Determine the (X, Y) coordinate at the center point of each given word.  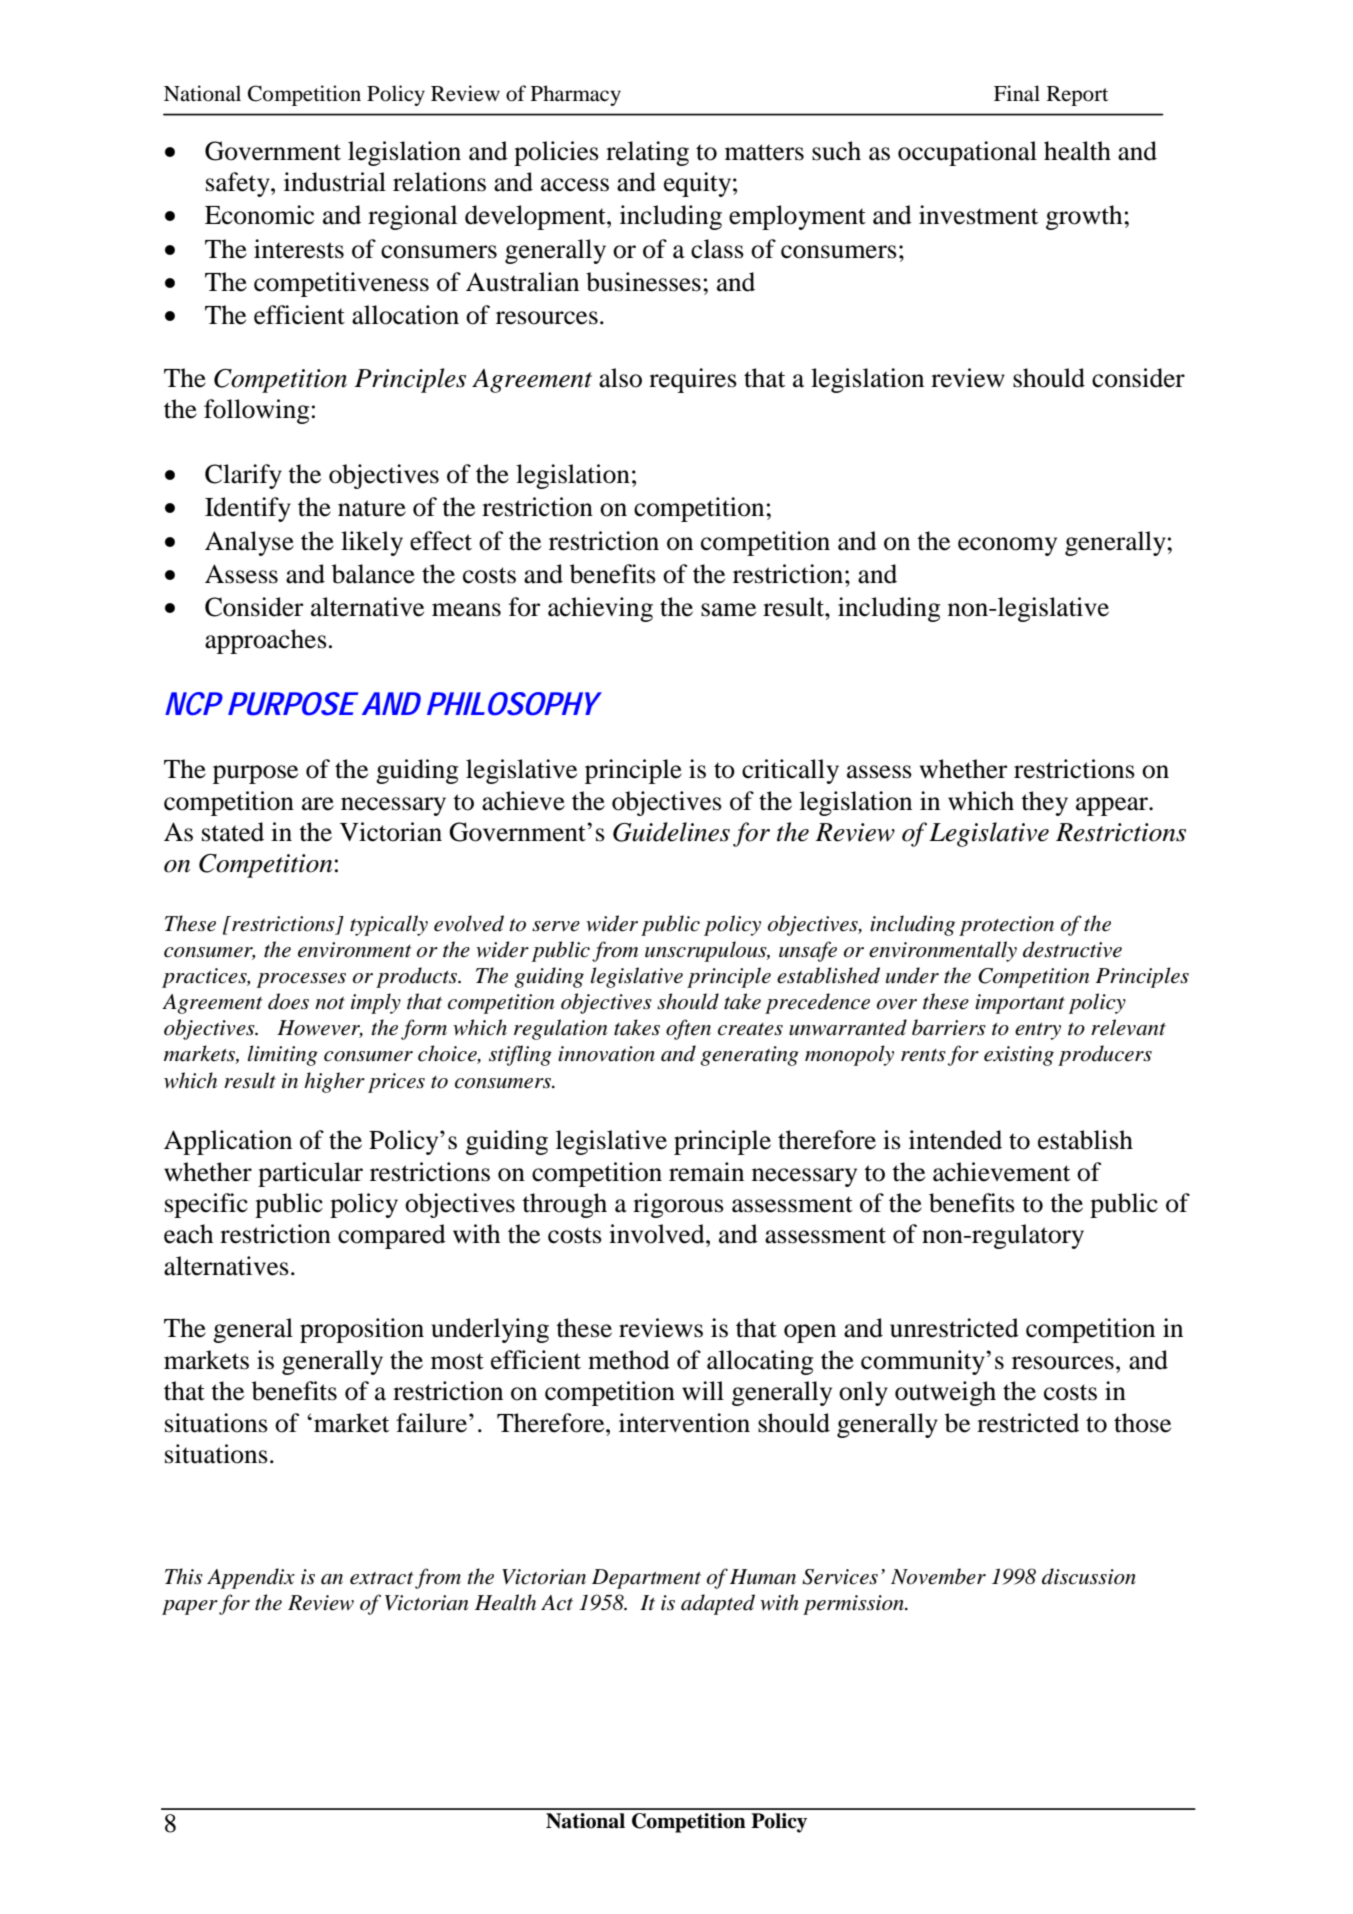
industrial (335, 182)
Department (646, 1579)
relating (647, 153)
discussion (1089, 1576)
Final (1017, 93)
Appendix (251, 1578)
